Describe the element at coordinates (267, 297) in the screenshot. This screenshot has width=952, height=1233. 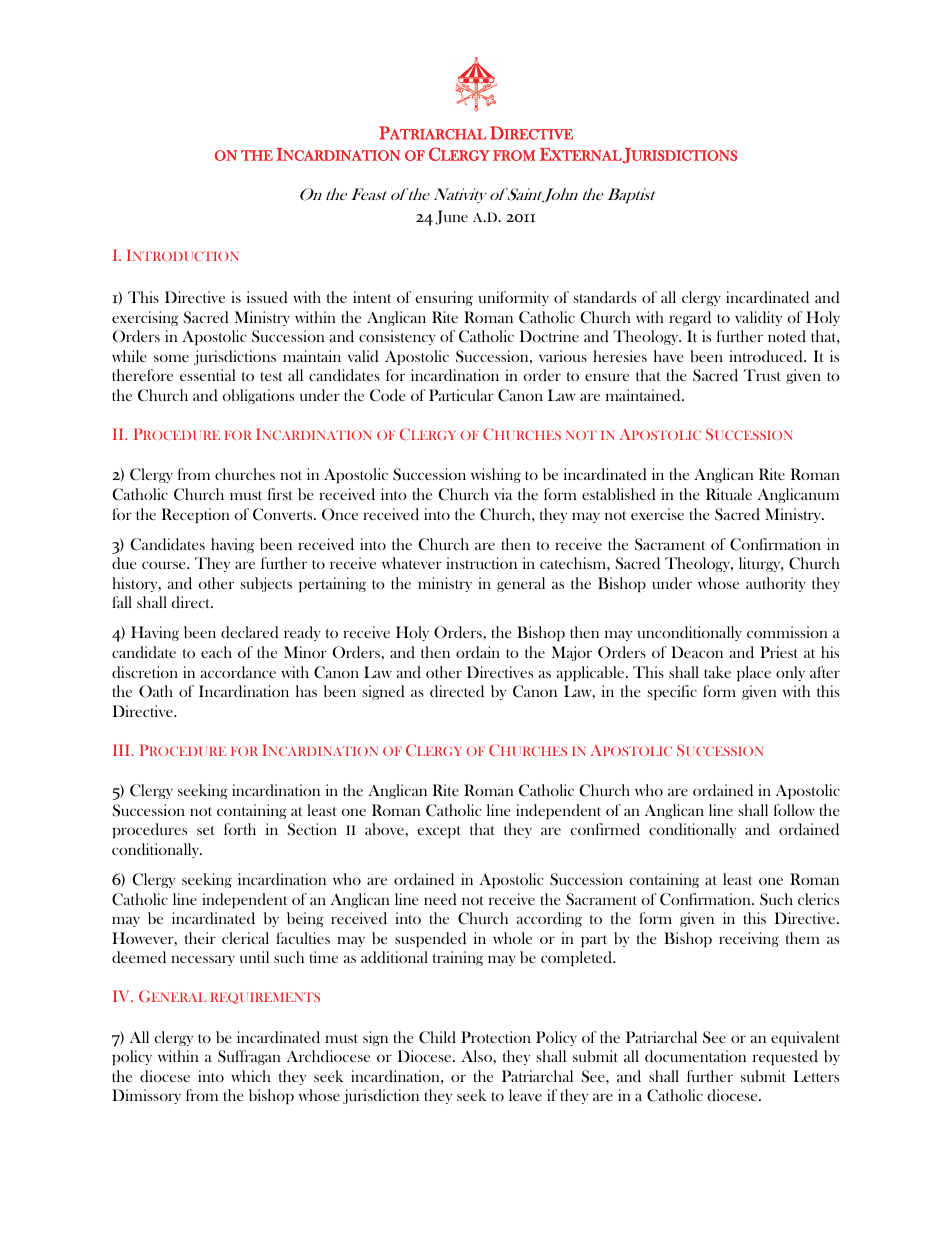
I see `issued` at that location.
